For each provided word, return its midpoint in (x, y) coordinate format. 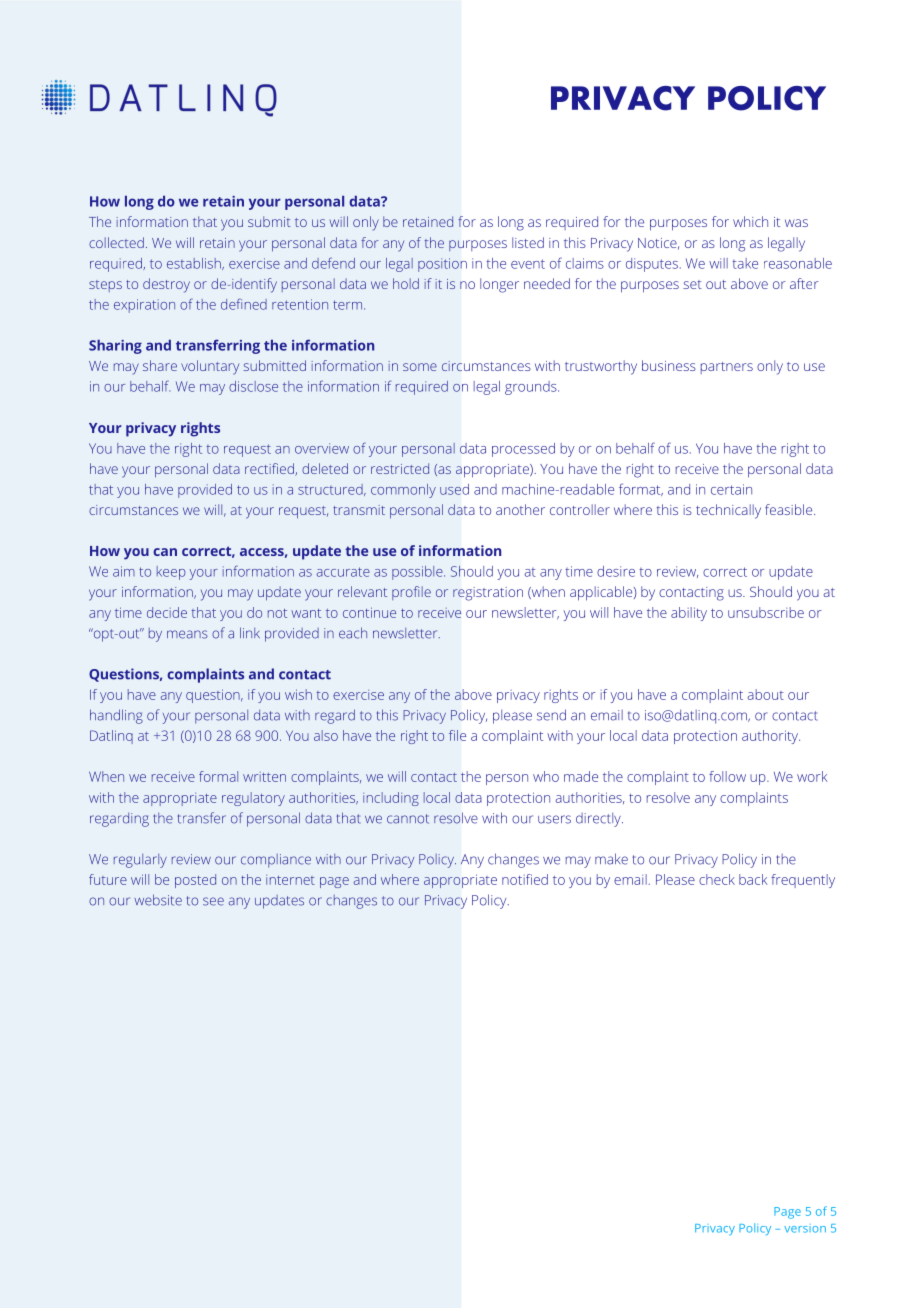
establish (195, 264)
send (551, 715)
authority (771, 737)
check (717, 879)
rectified (270, 469)
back (753, 879)
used (454, 489)
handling (116, 716)
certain (731, 489)
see (213, 901)
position (442, 265)
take (745, 263)
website (158, 900)
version (805, 1229)
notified (525, 879)
